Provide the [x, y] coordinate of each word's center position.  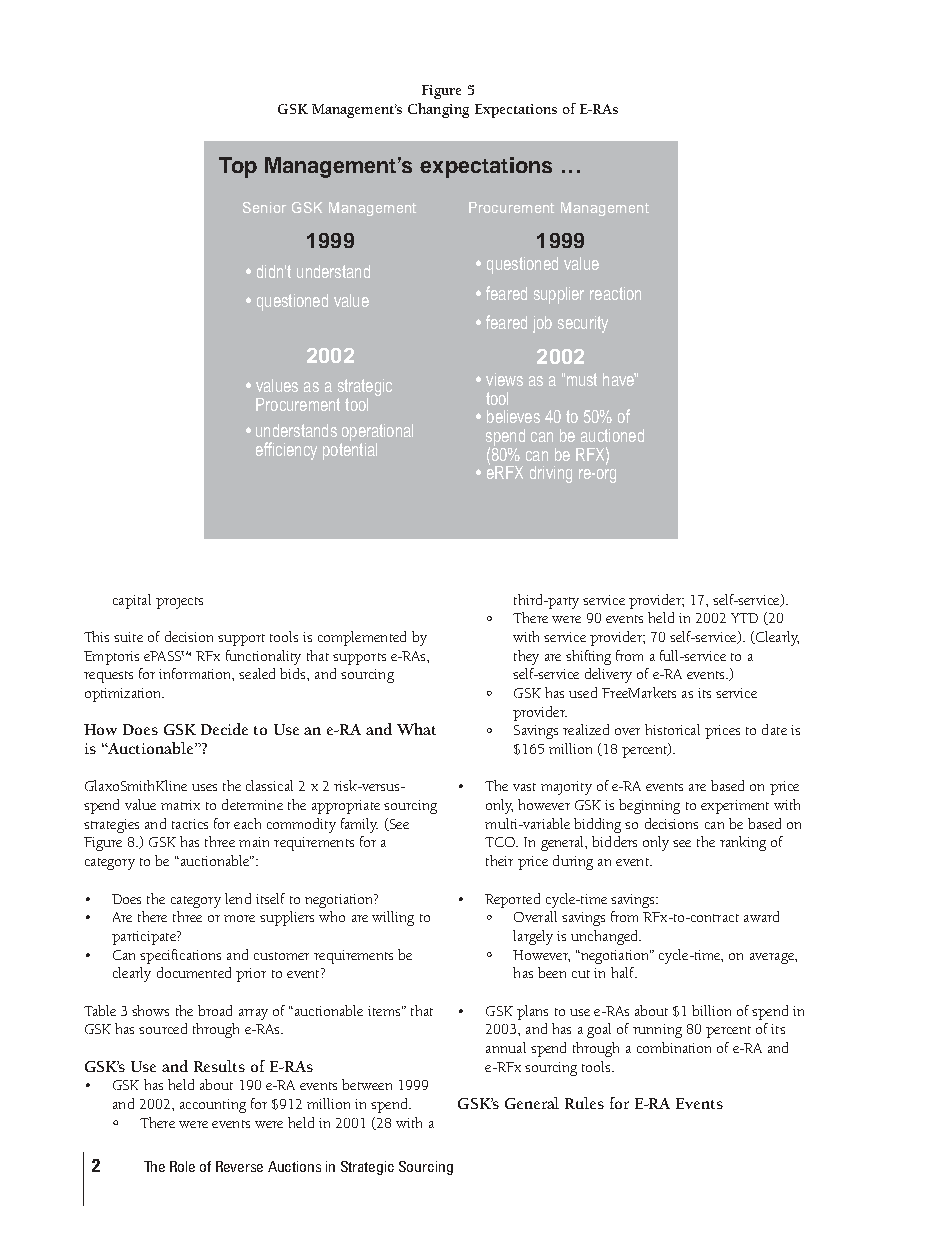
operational [377, 434]
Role [182, 1166]
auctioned [612, 435]
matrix [180, 805]
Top [238, 167]
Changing [438, 110]
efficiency [286, 451]
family [359, 825]
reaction [615, 293]
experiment [735, 807]
